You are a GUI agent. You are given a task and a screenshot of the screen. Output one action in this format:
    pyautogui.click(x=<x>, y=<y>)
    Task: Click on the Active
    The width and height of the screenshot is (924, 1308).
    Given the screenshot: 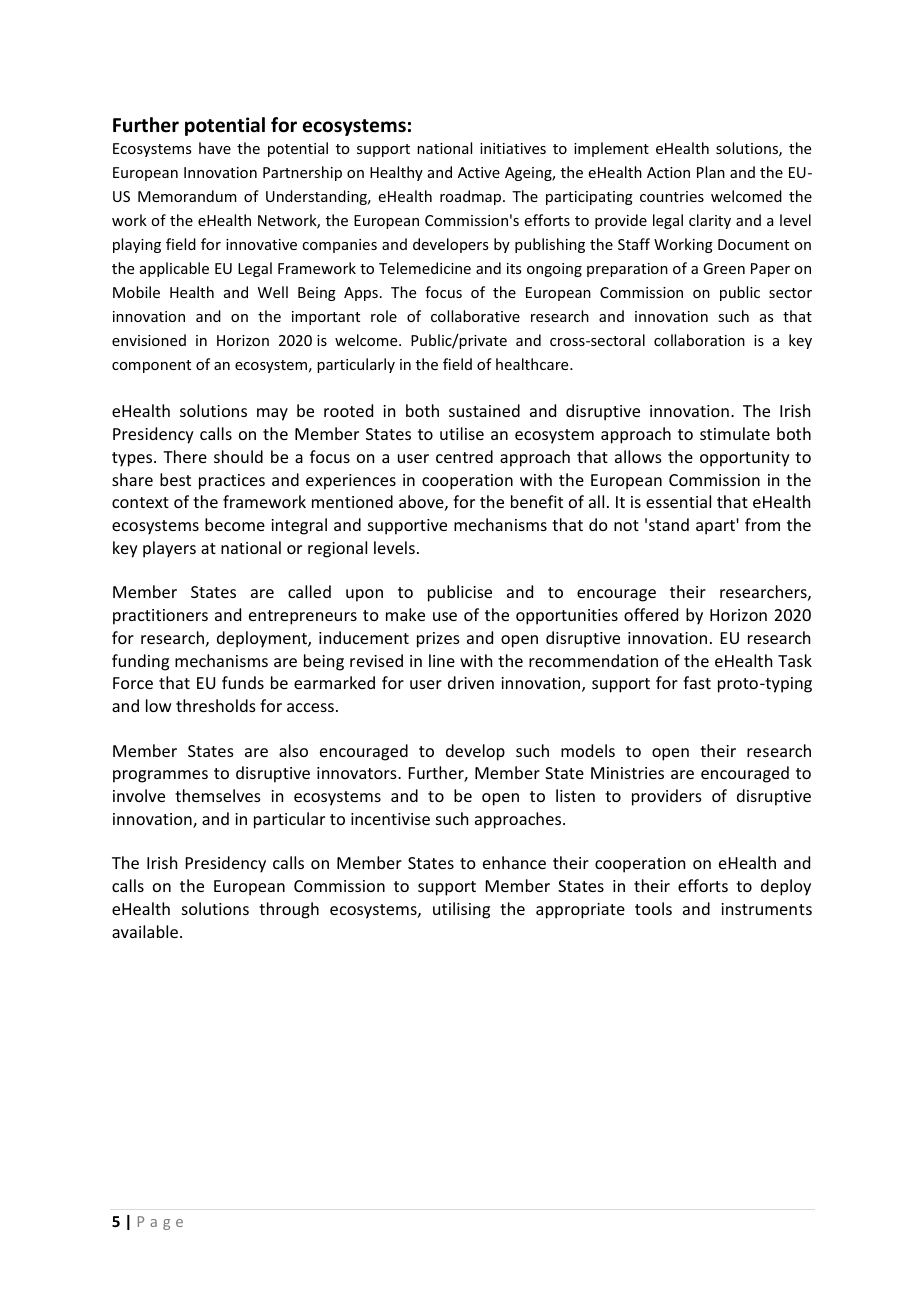 What is the action you would take?
    pyautogui.click(x=479, y=172)
